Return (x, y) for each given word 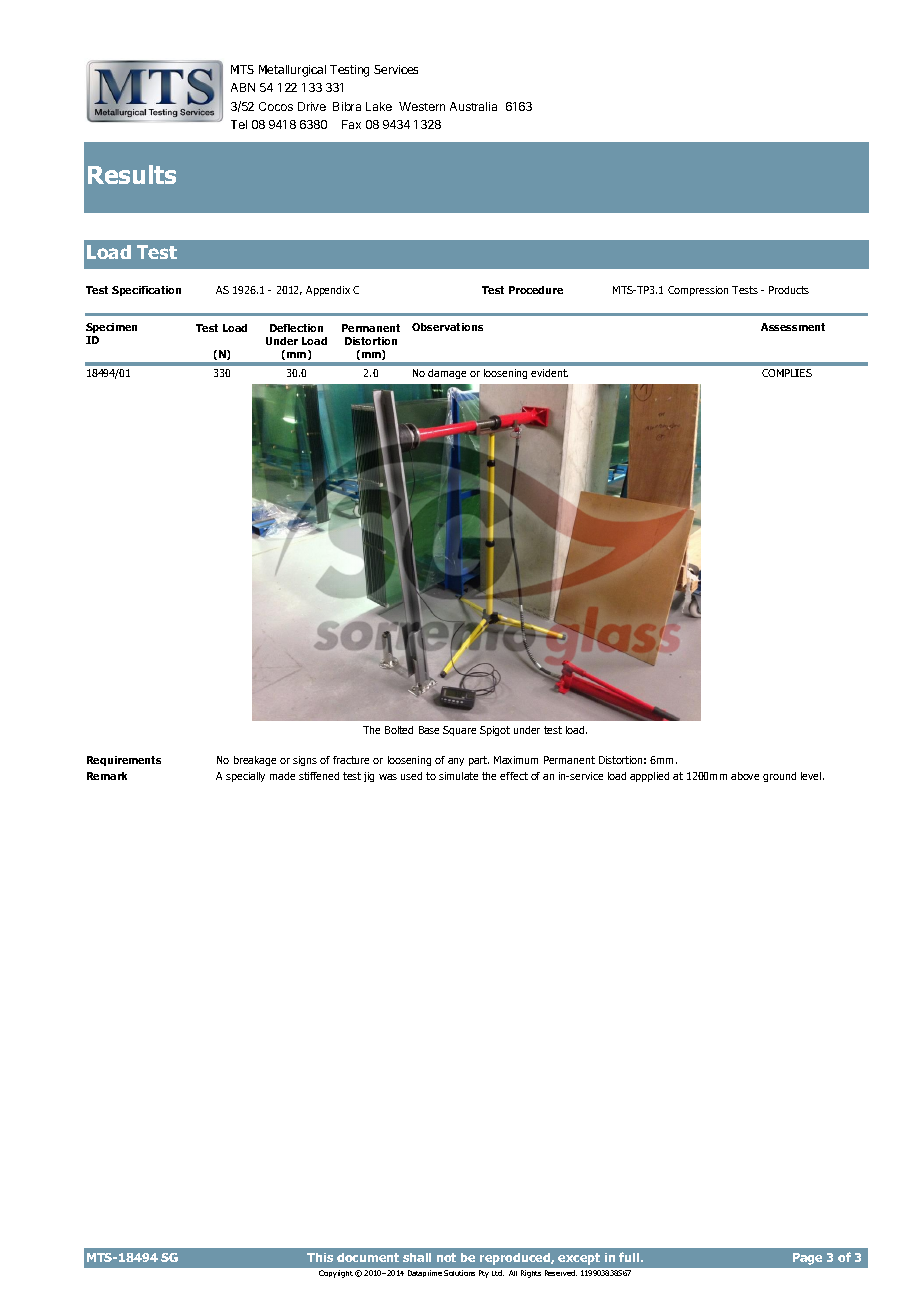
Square (459, 731)
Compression (698, 291)
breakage (255, 761)
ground (779, 777)
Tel (239, 124)
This (320, 1257)
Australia (473, 106)
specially (245, 777)
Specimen (111, 330)
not (446, 1257)
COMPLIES (787, 373)
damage (447, 374)
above (745, 776)
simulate (458, 776)
